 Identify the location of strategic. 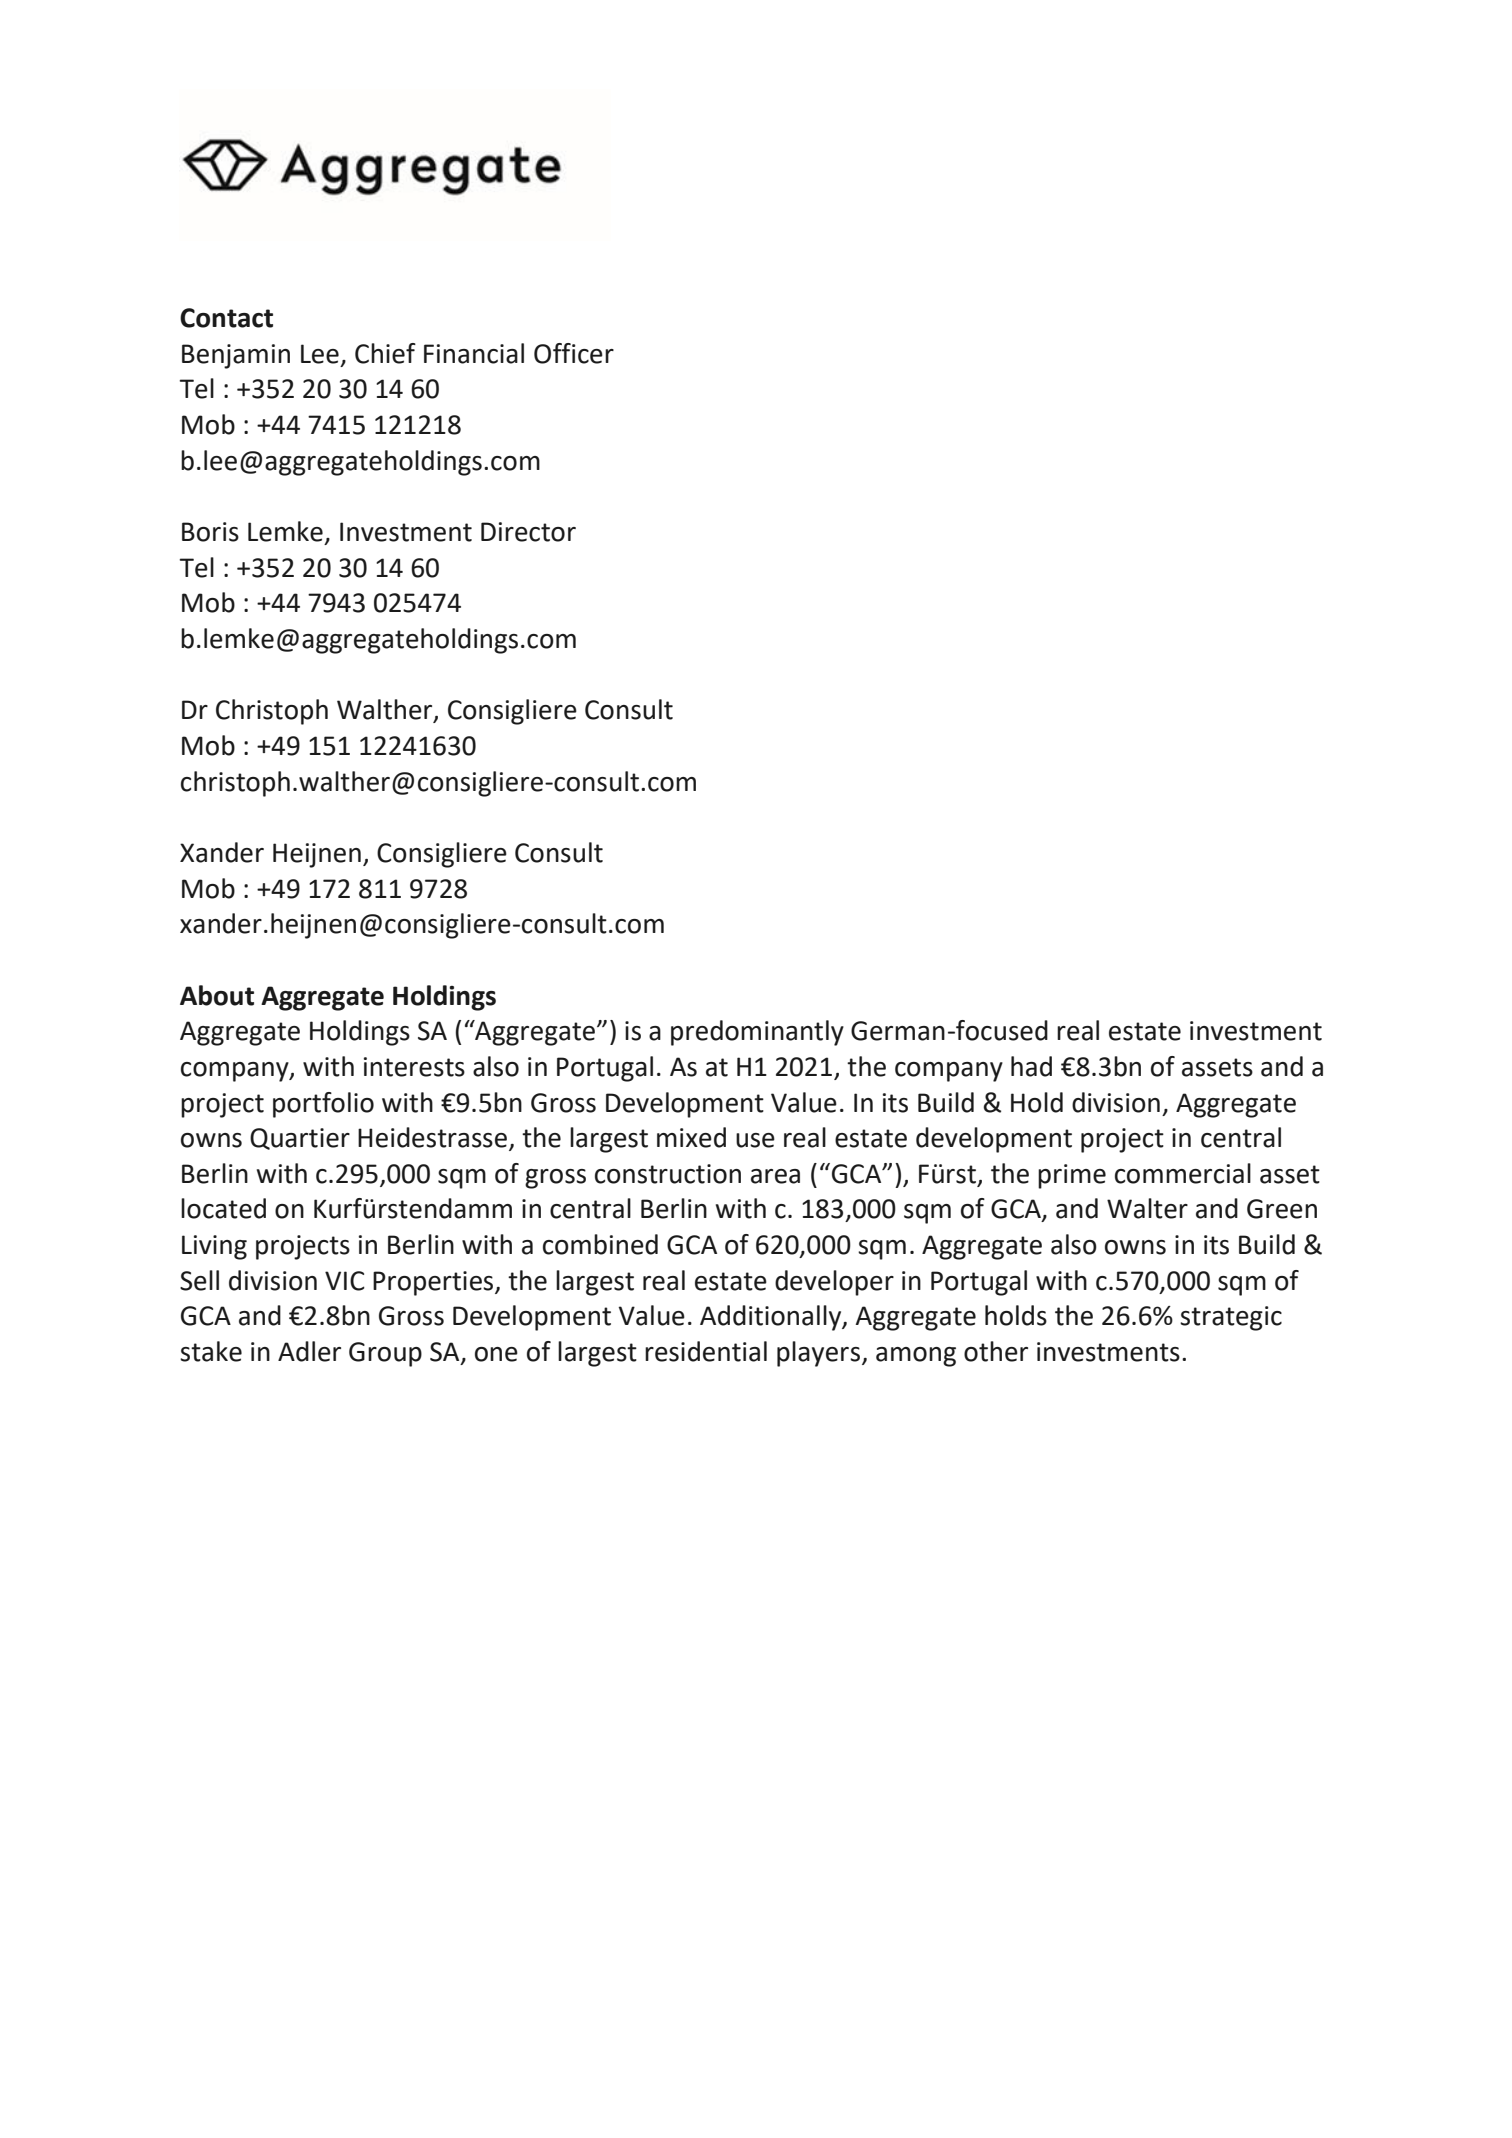
(1231, 1318).
